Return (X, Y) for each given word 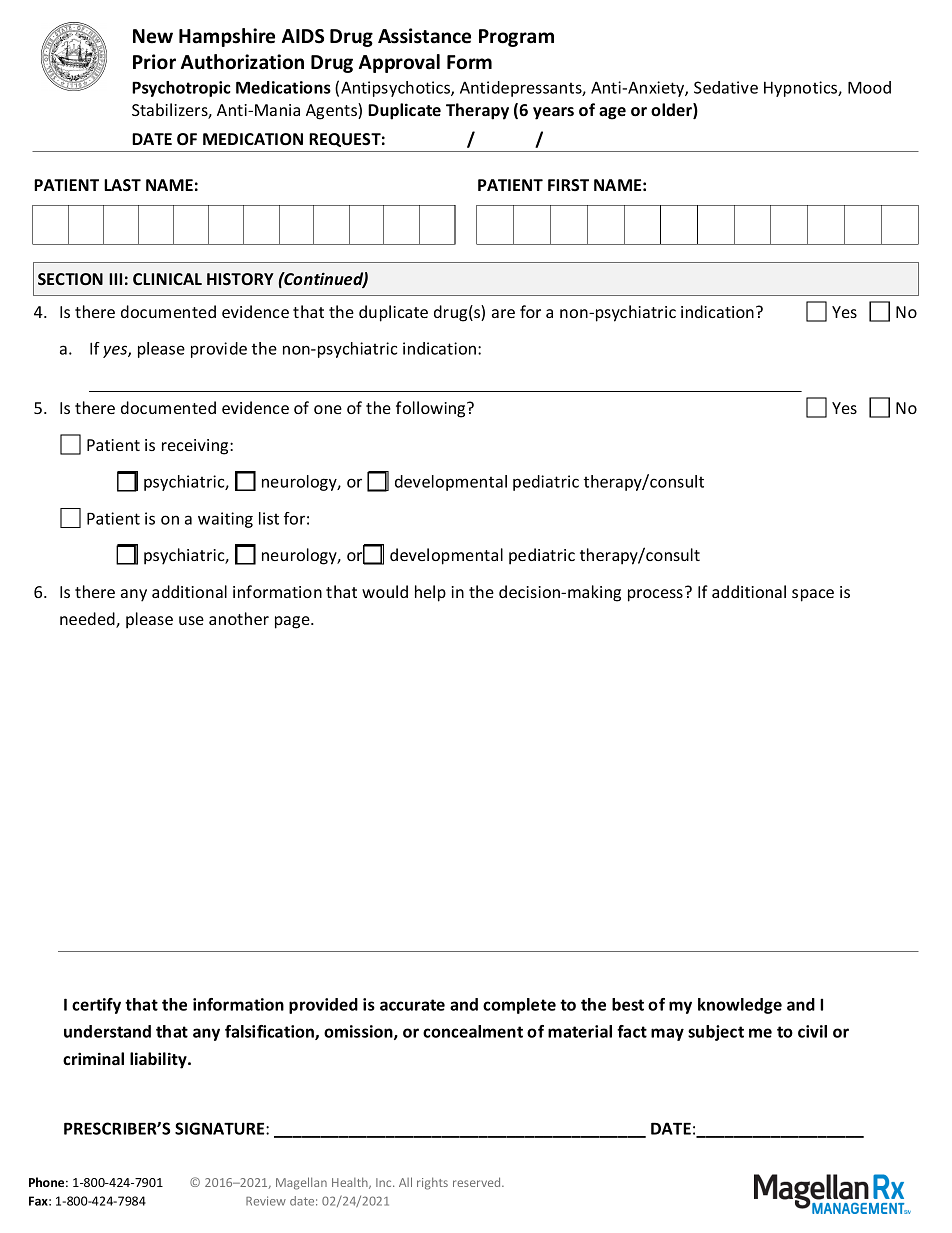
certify (96, 1006)
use (191, 620)
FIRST (568, 185)
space (813, 595)
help (430, 593)
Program (516, 38)
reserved (478, 1182)
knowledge (740, 1006)
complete (519, 1006)
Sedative (726, 87)
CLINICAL (167, 279)
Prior (154, 62)
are (503, 313)
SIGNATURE (221, 1128)
